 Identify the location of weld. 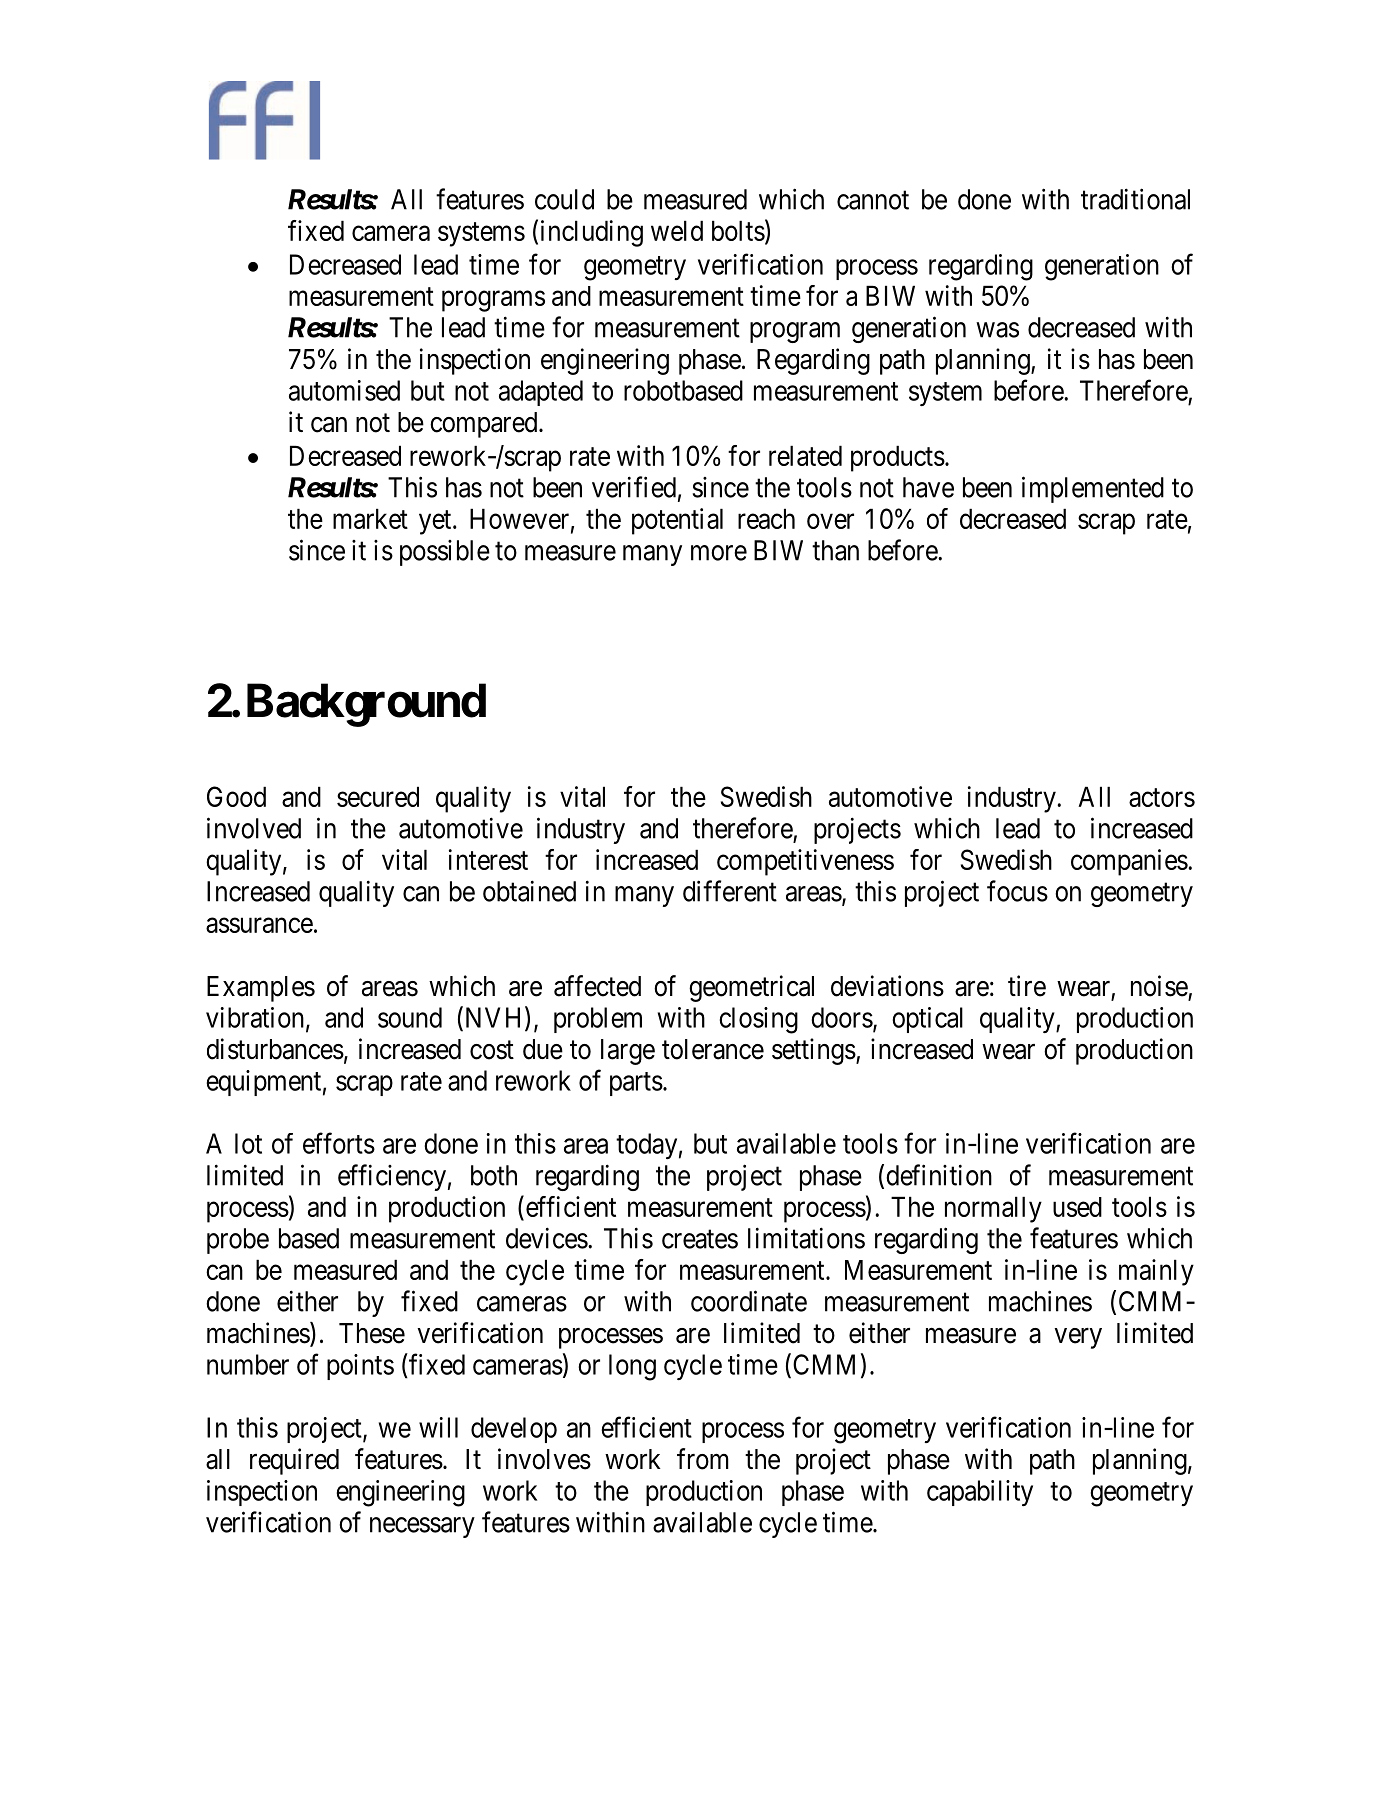
(677, 230).
